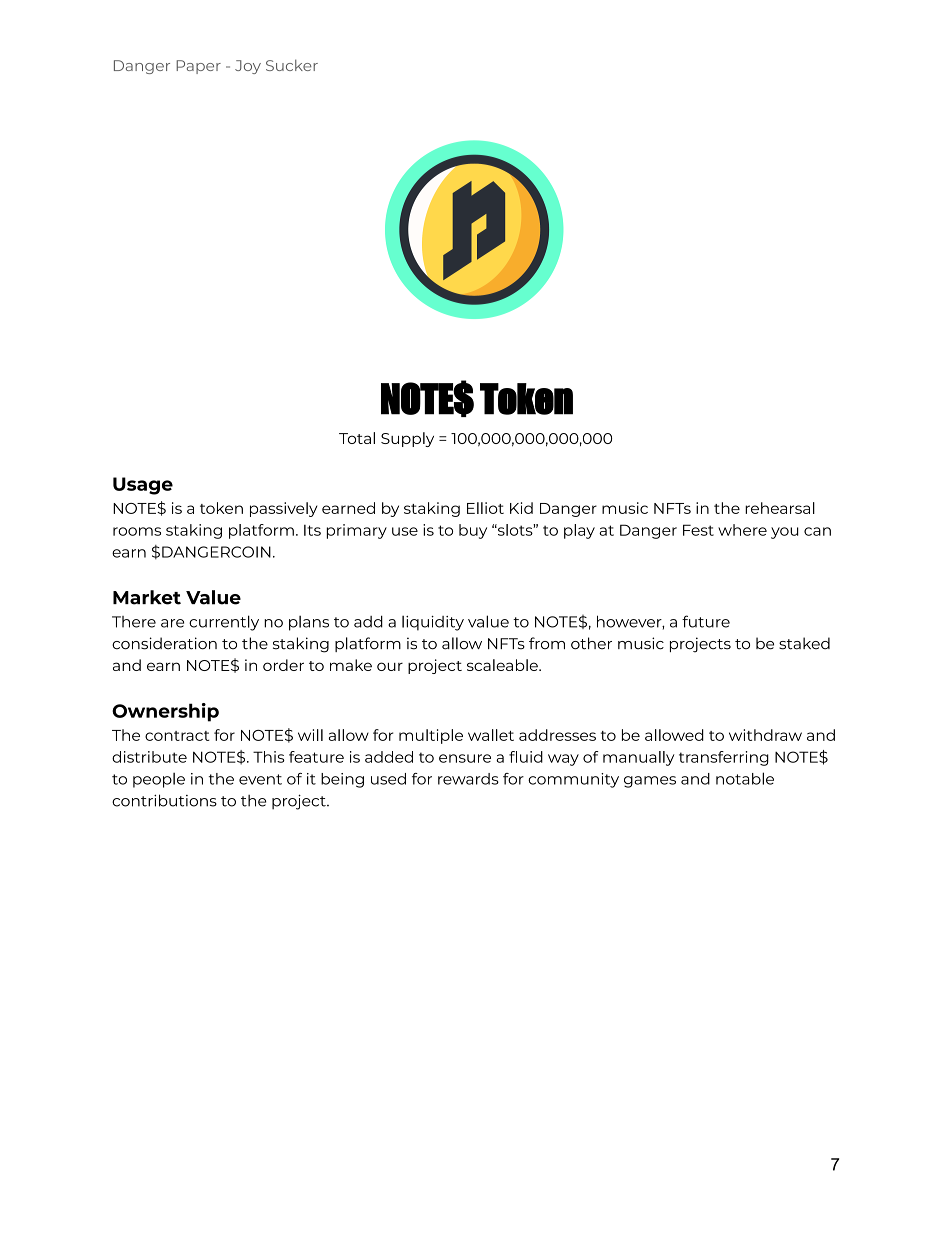 The image size is (952, 1233). Describe the element at coordinates (292, 65) in the screenshot. I see `Sucker` at that location.
